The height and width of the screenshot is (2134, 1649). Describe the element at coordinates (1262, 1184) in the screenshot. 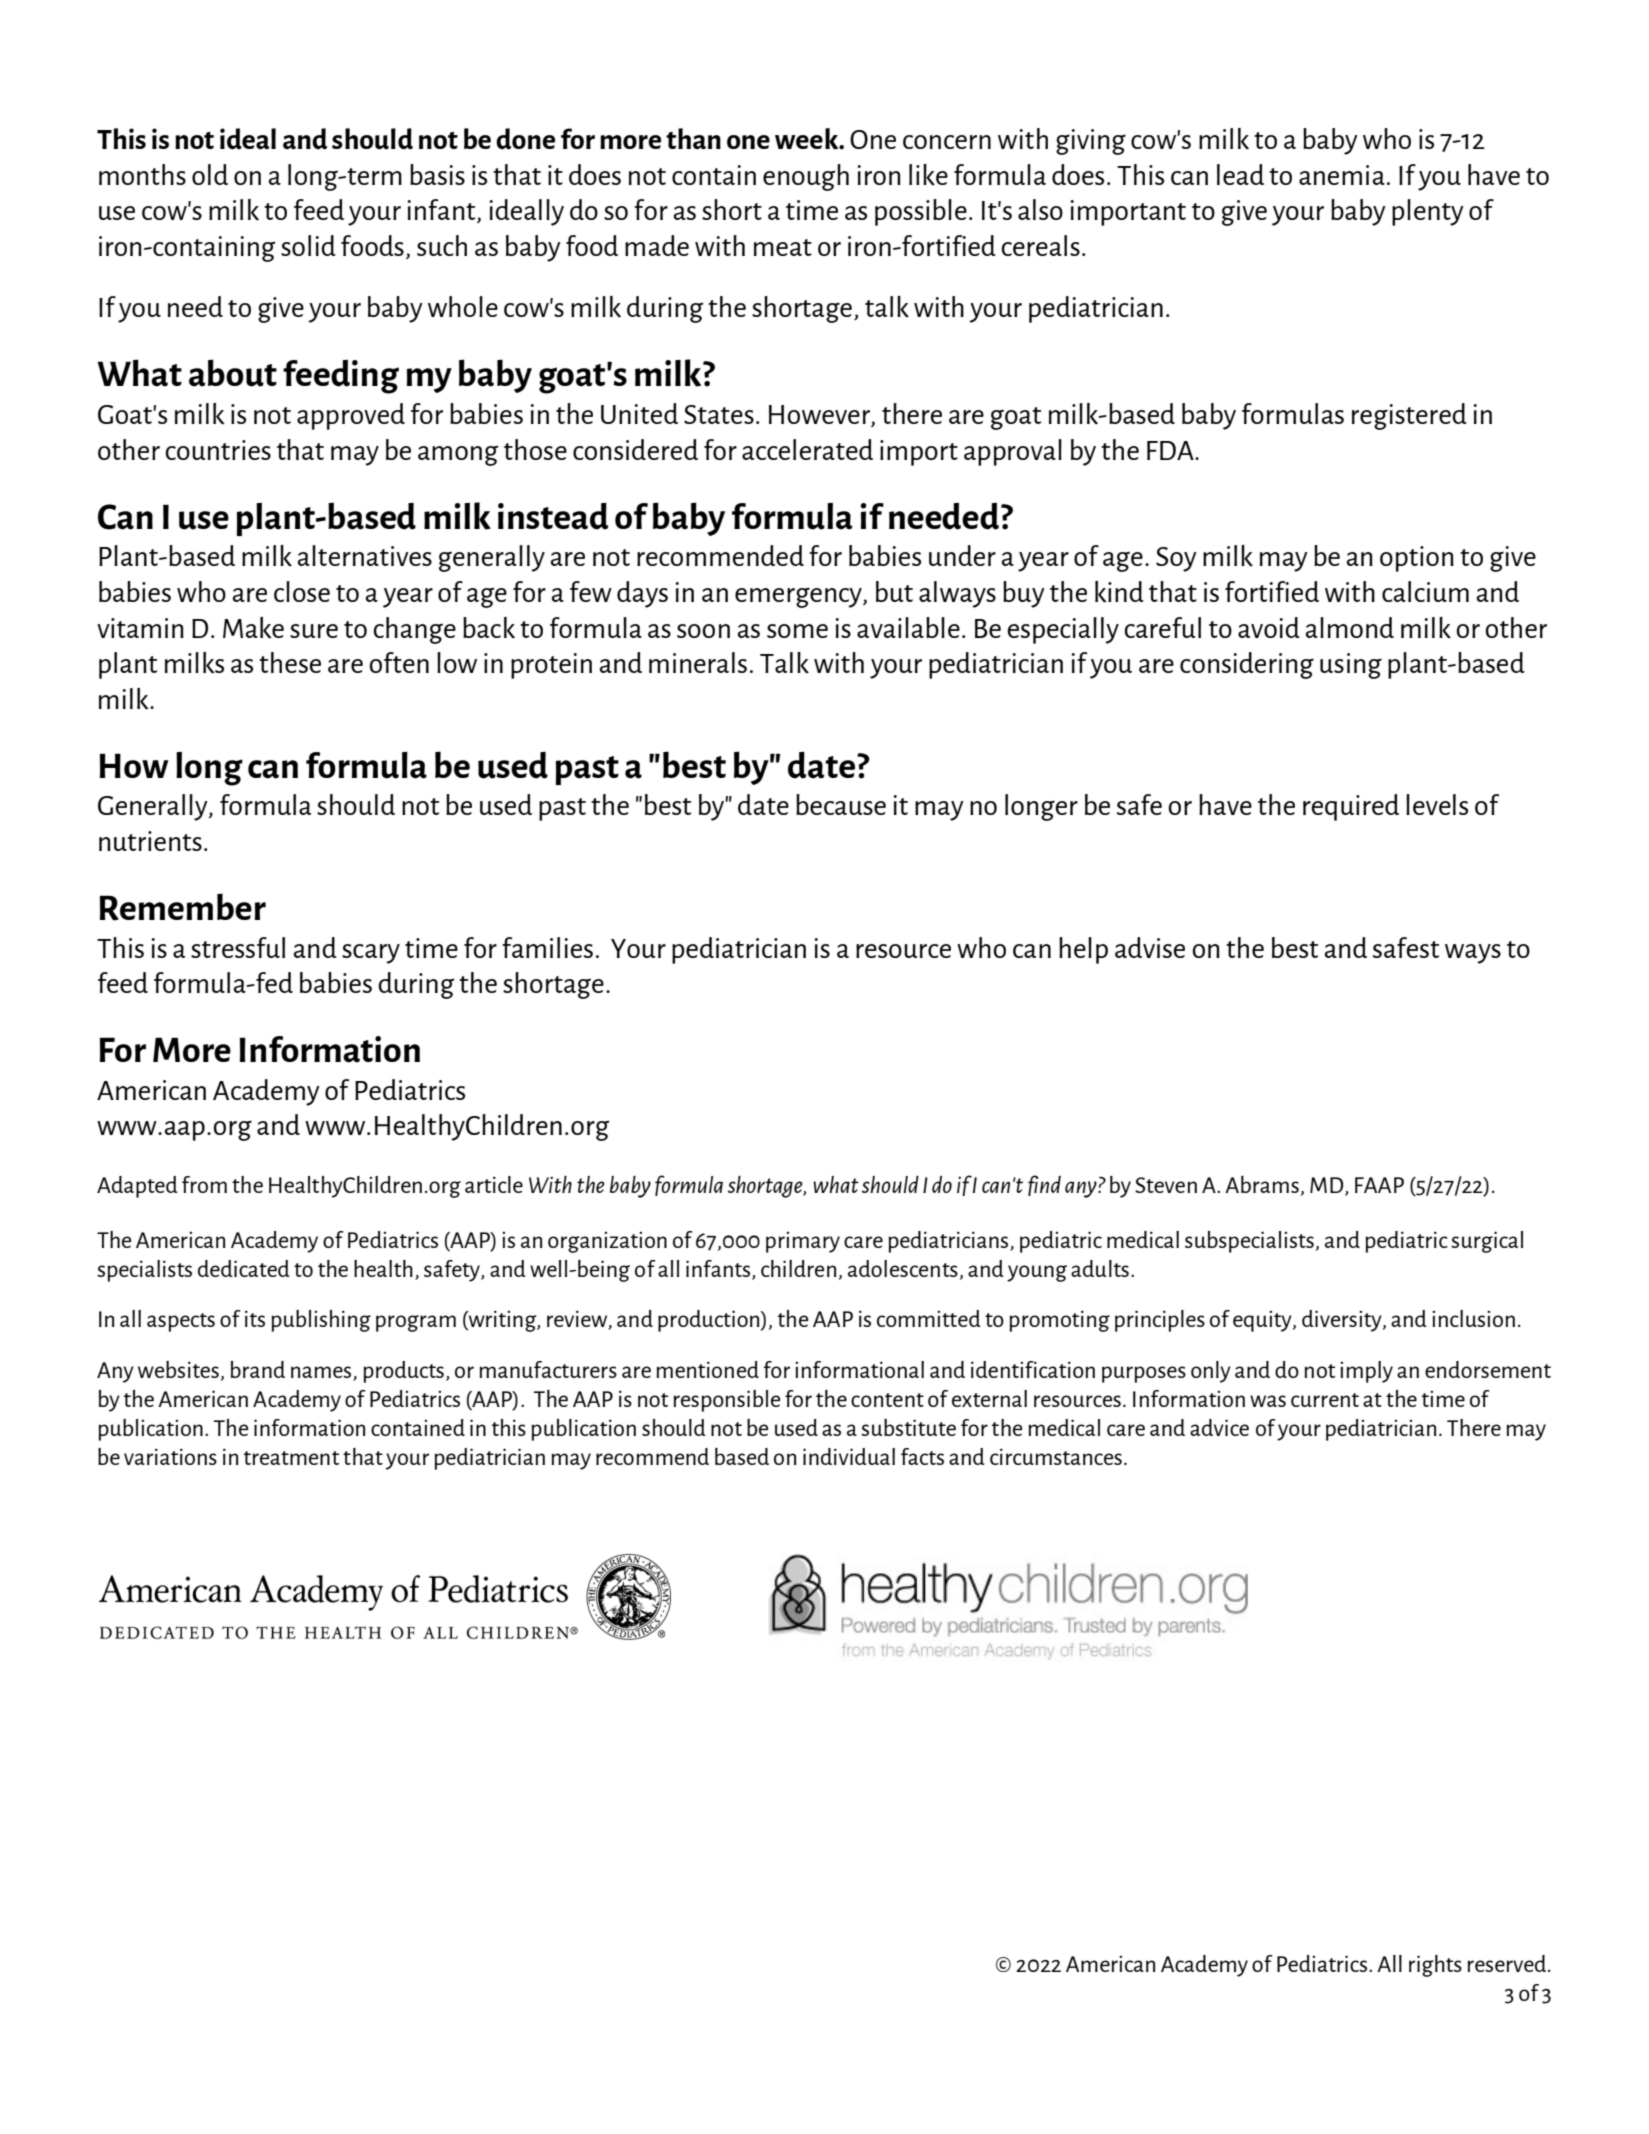

I see `Abrams` at that location.
